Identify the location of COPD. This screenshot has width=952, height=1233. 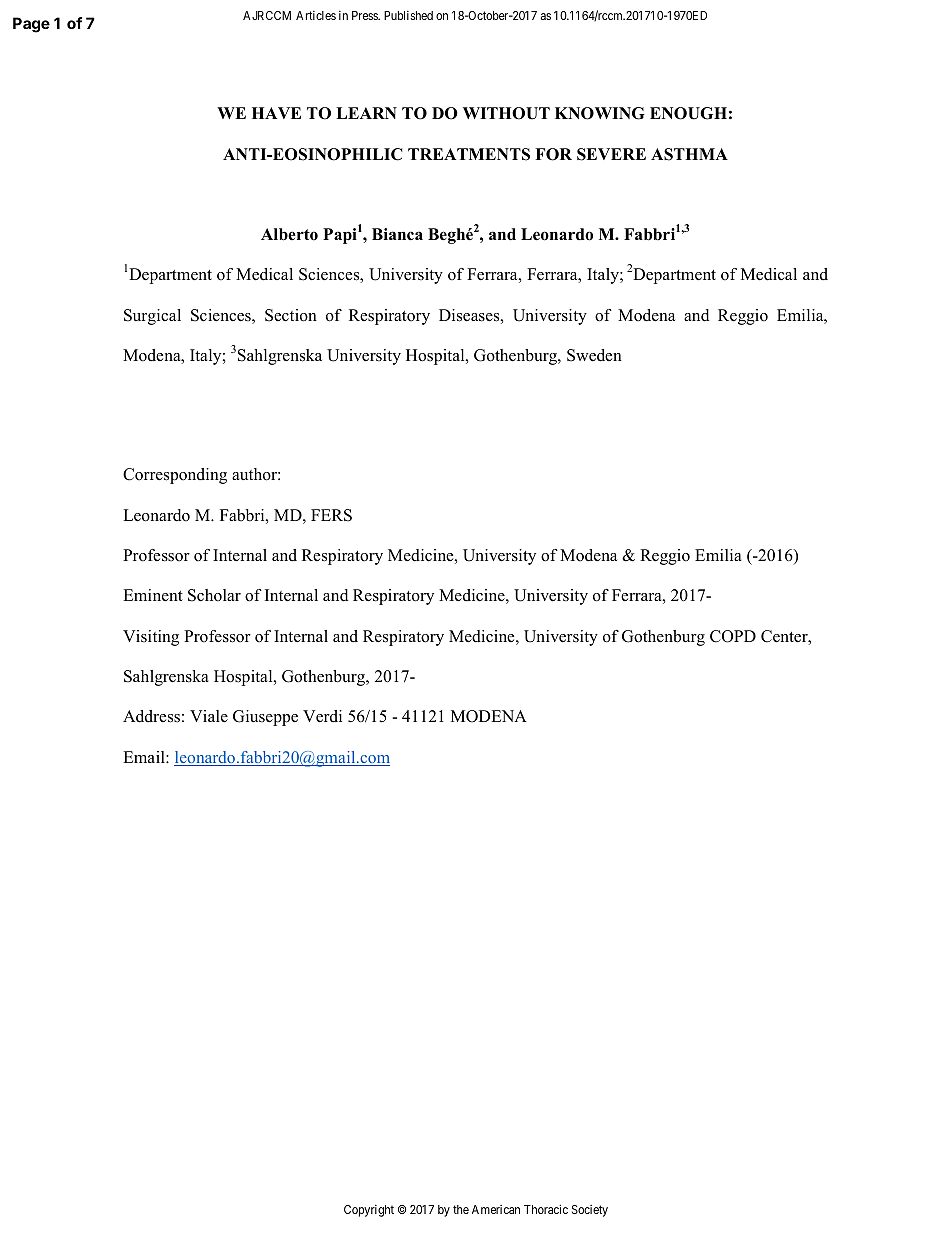
(733, 636).
